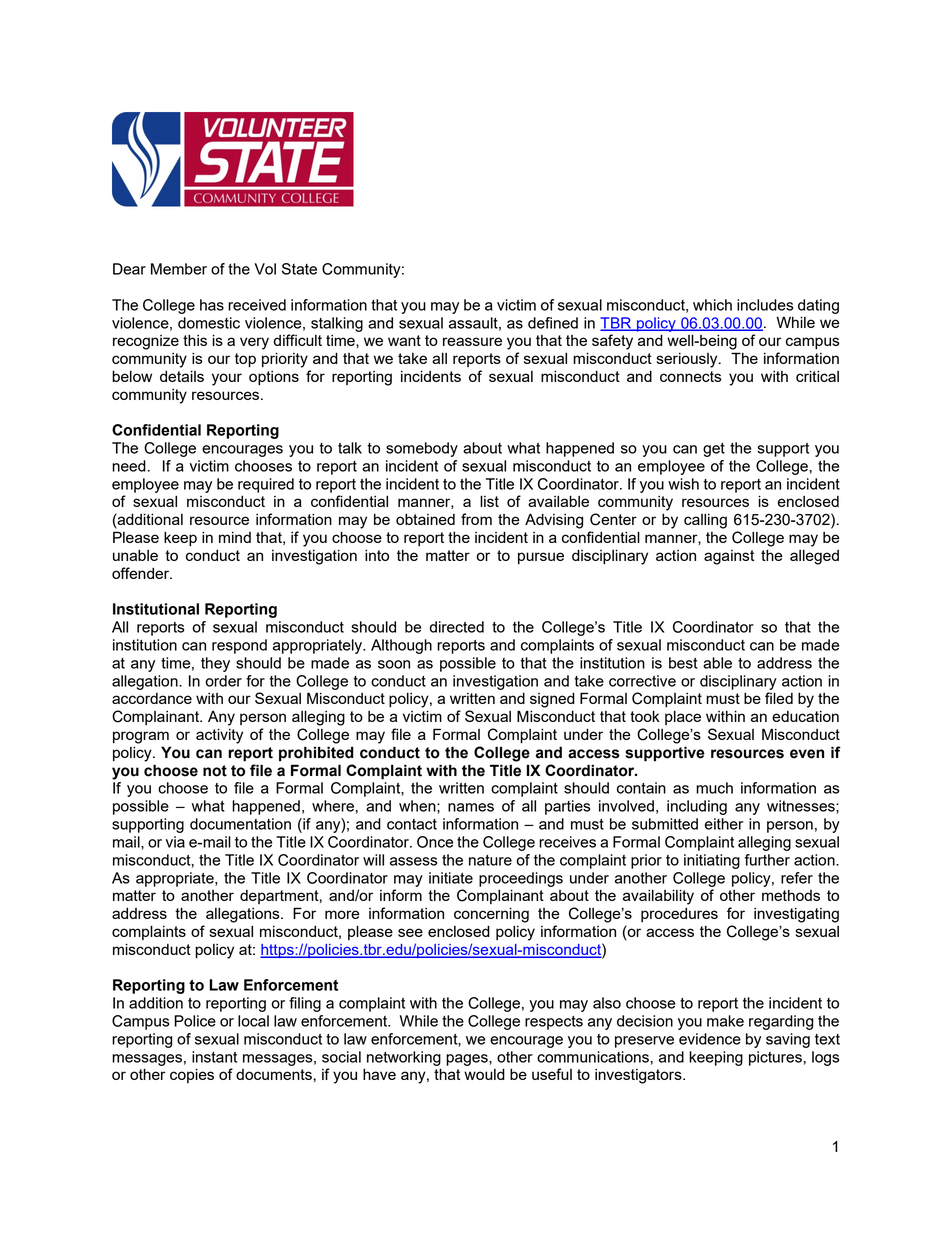 Image resolution: width=952 pixels, height=1233 pixels. What do you see at coordinates (266, 485) in the screenshot?
I see `required` at bounding box center [266, 485].
